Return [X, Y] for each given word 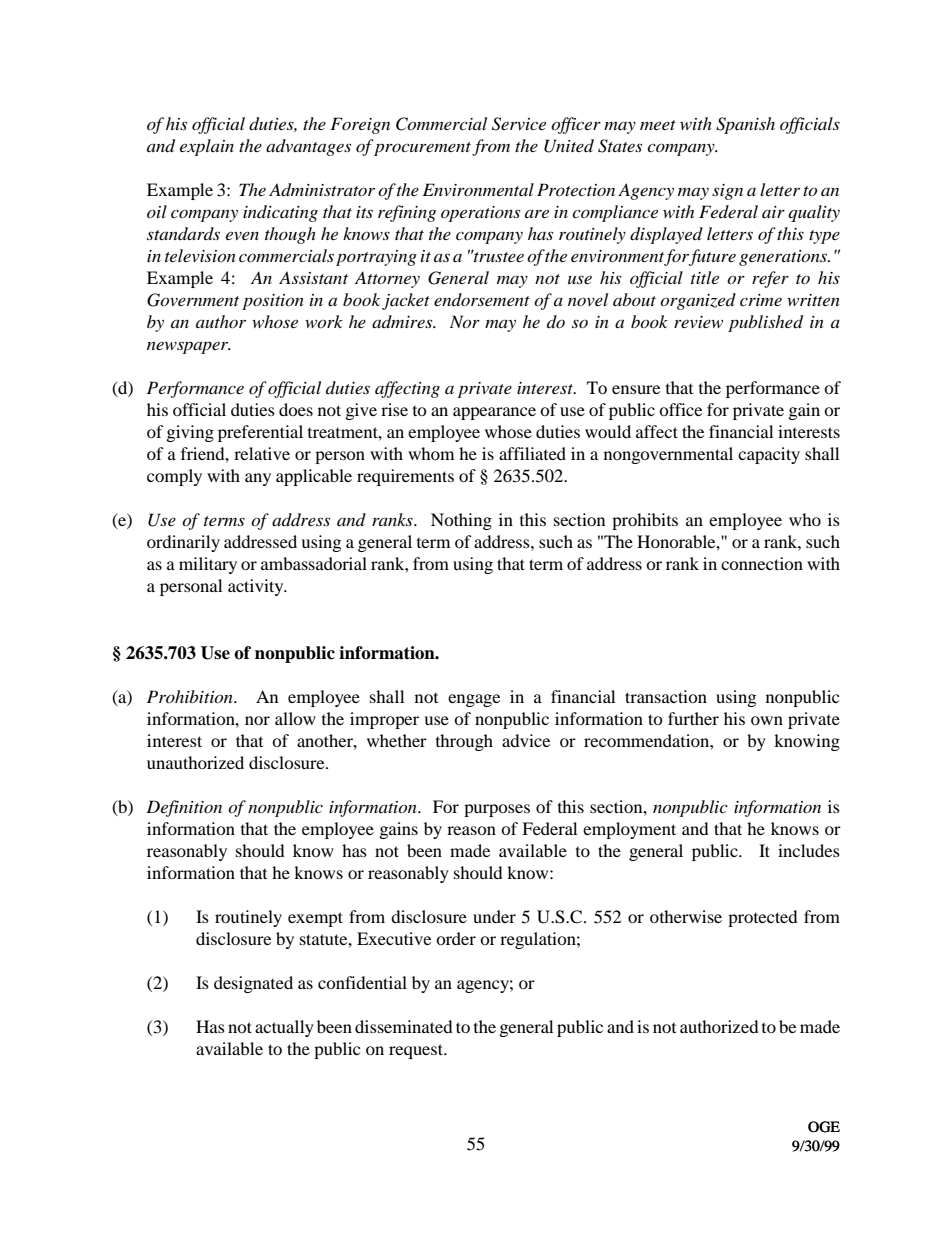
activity [257, 587]
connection [762, 563]
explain [207, 147]
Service [519, 124]
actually [284, 1028]
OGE [824, 1127]
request [417, 1051]
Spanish [745, 125]
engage [474, 700]
